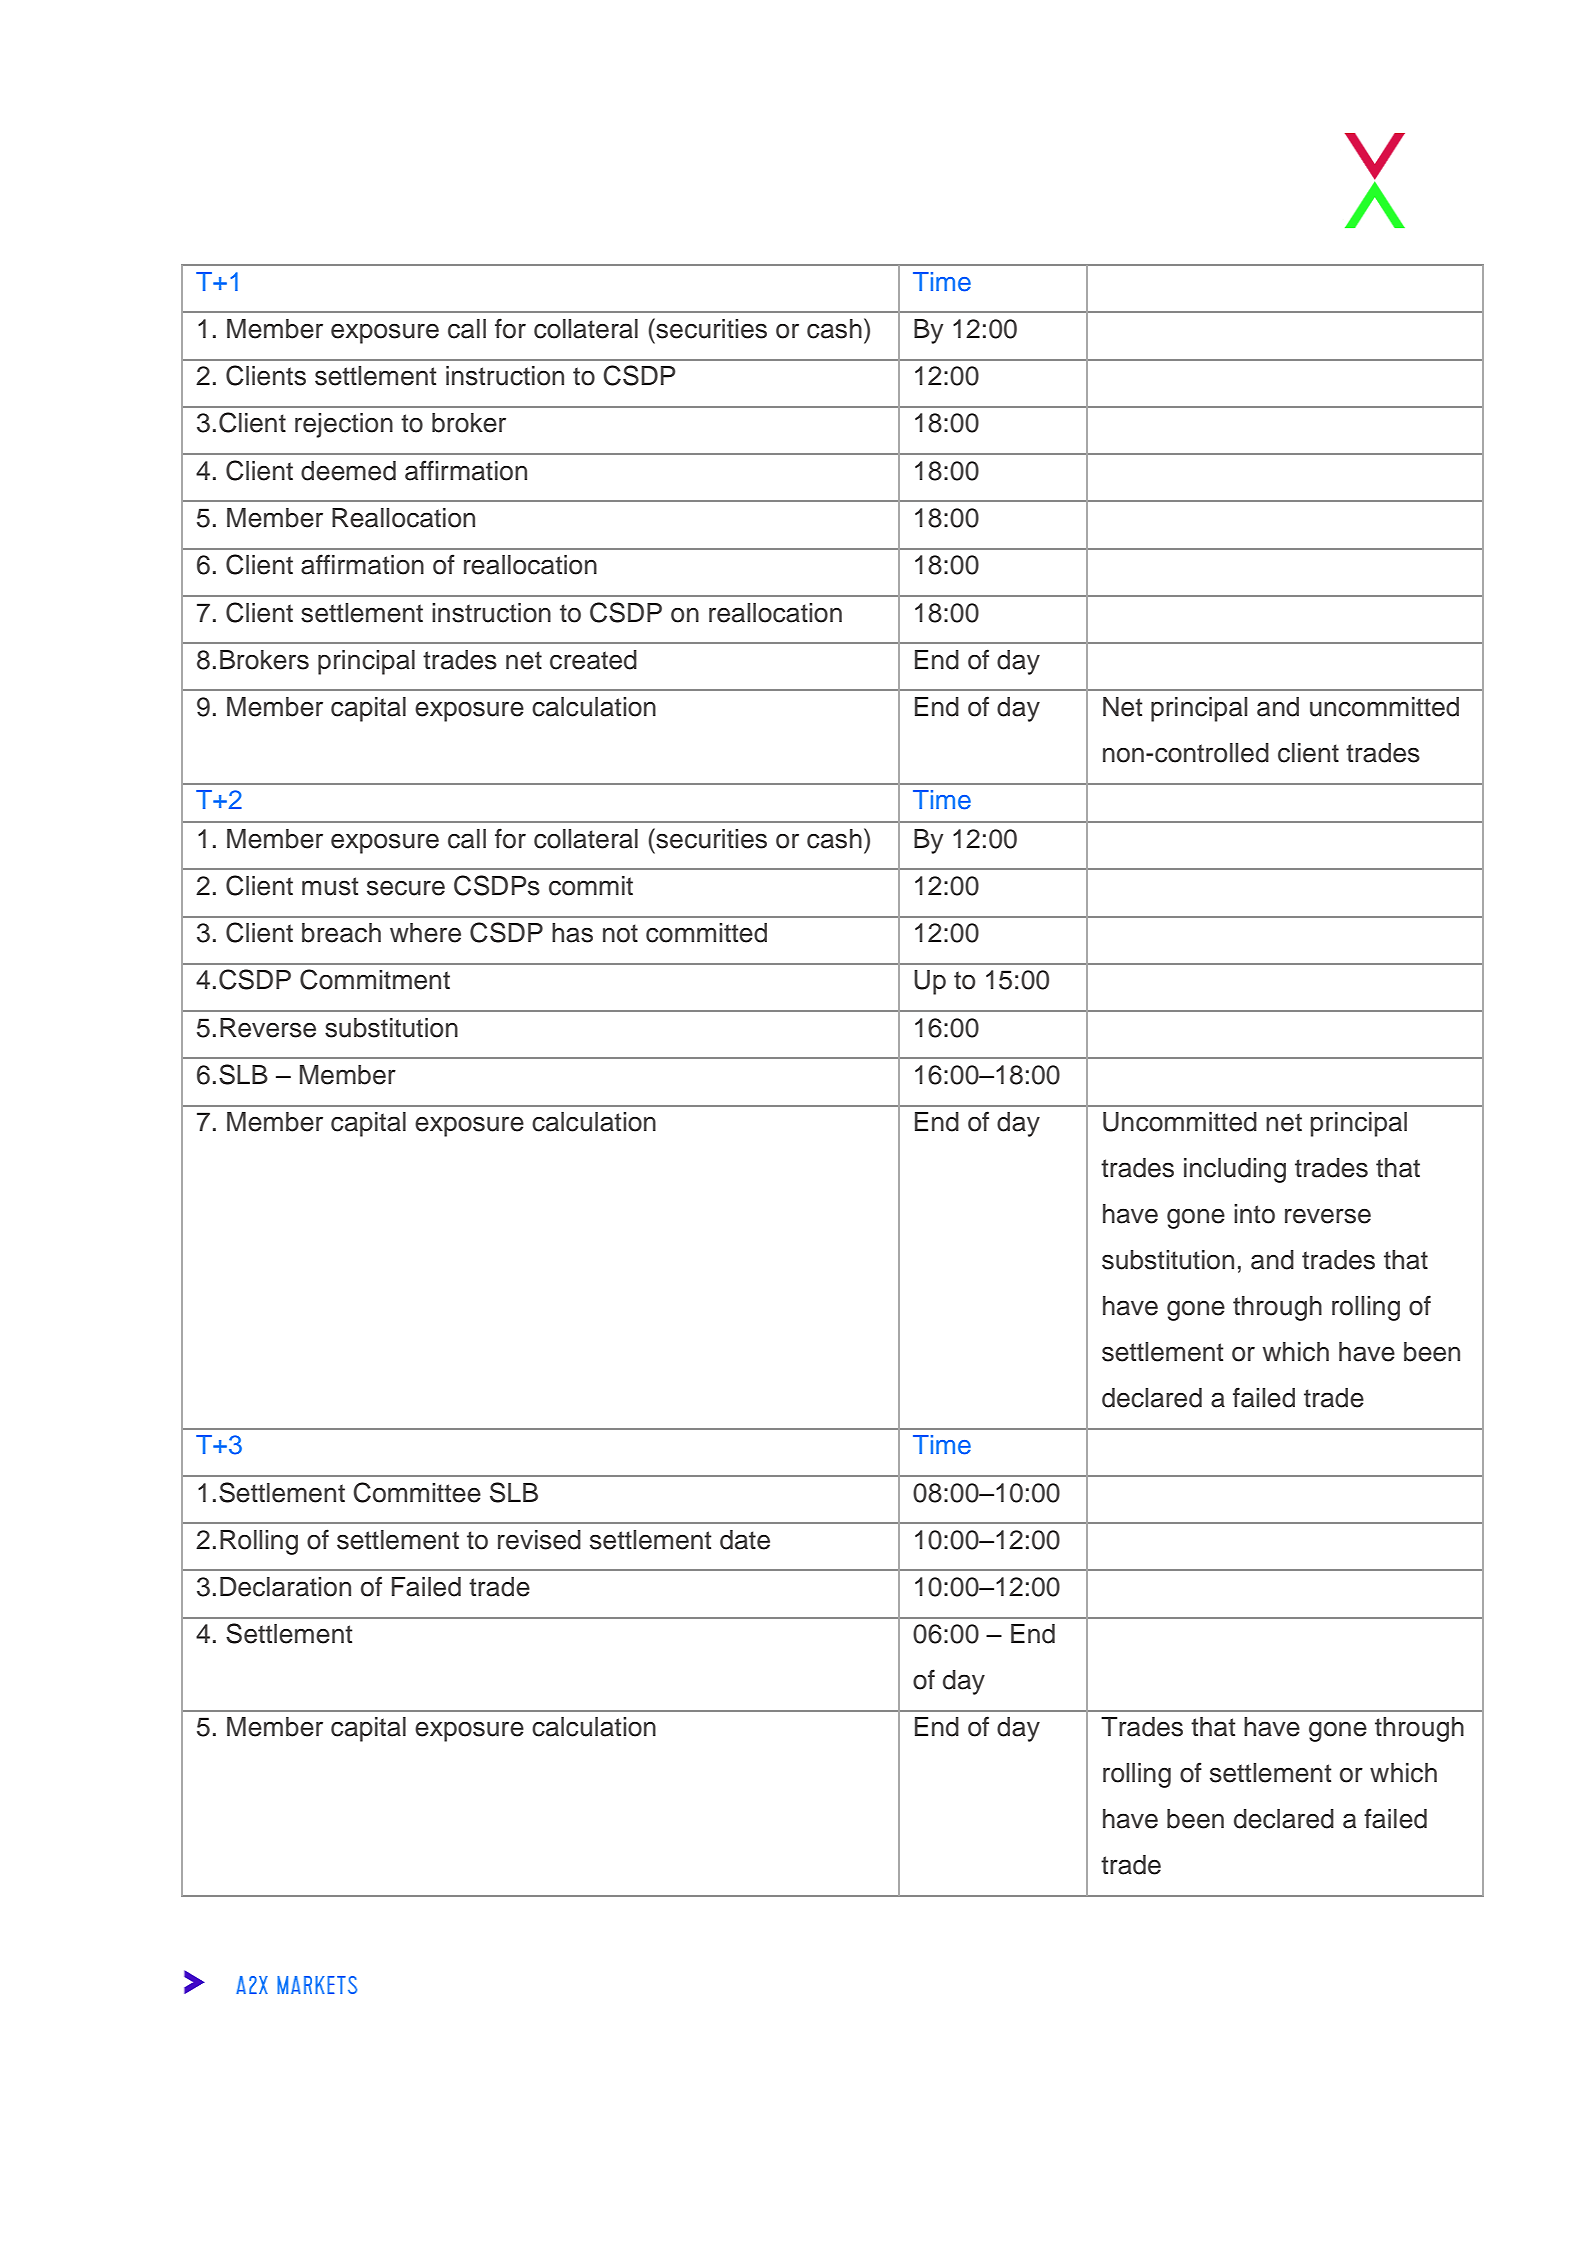 This screenshot has width=1585, height=2242. What do you see at coordinates (406, 888) in the screenshot?
I see `secure` at bounding box center [406, 888].
